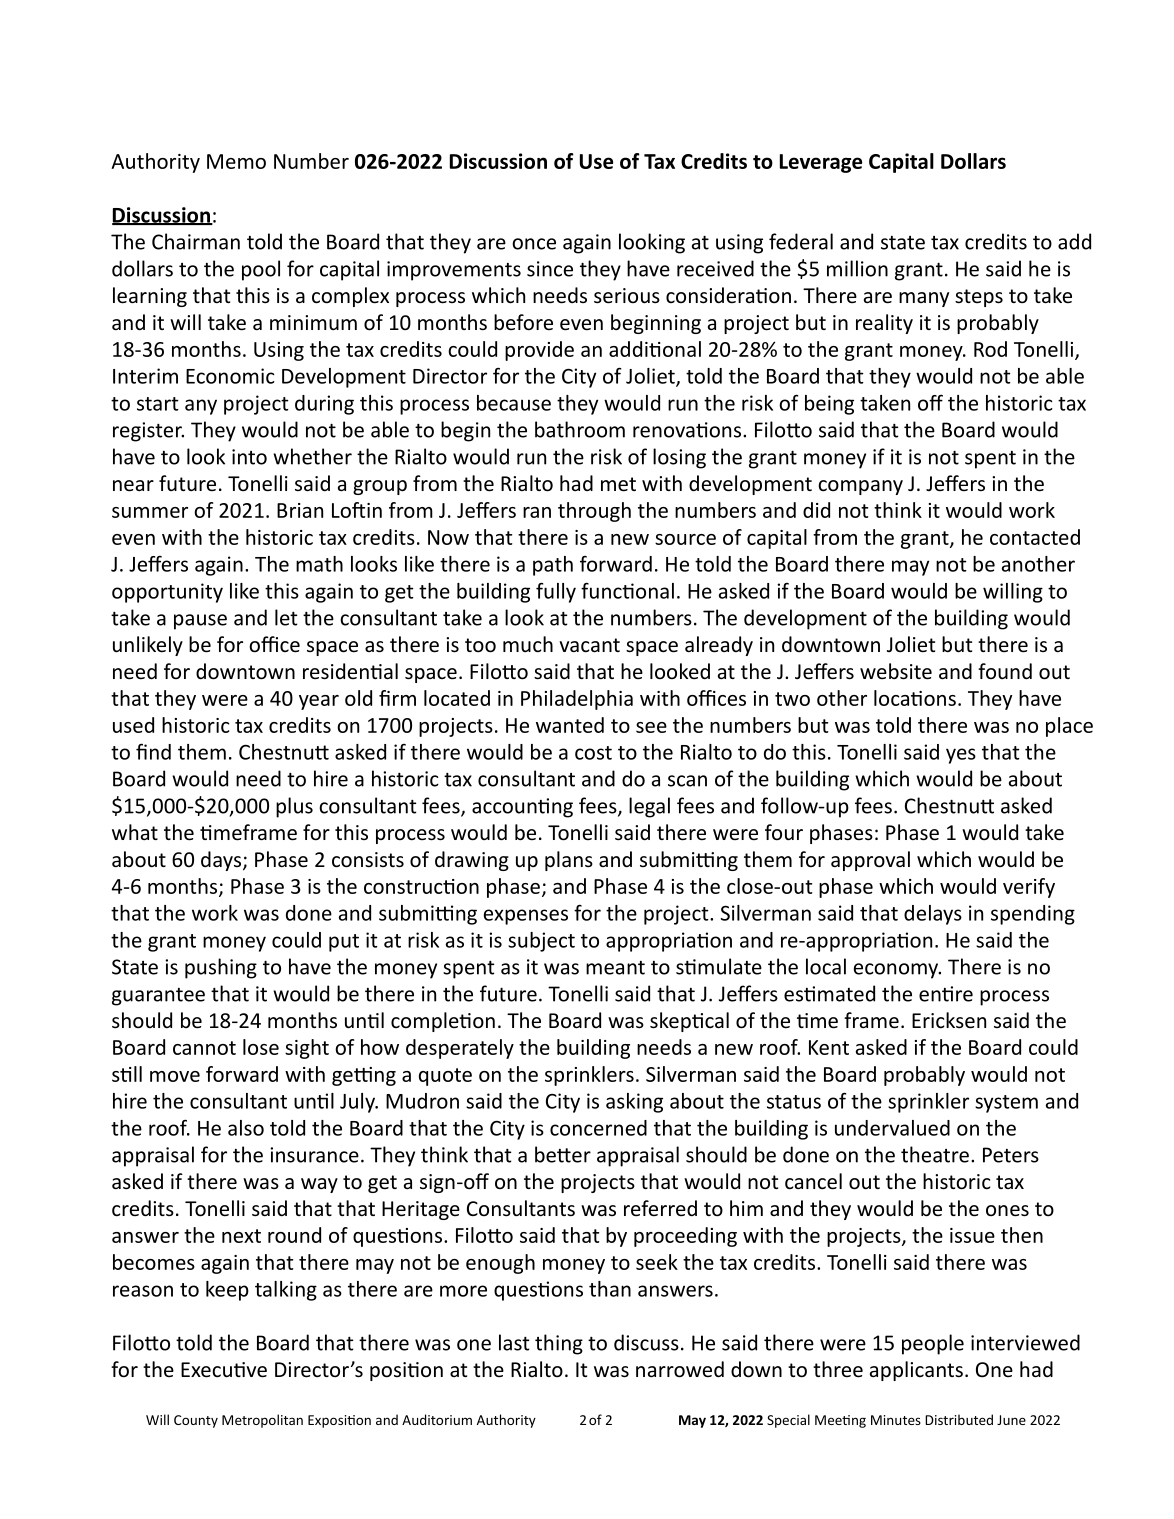 The image size is (1174, 1519). I want to click on into, so click(249, 457).
